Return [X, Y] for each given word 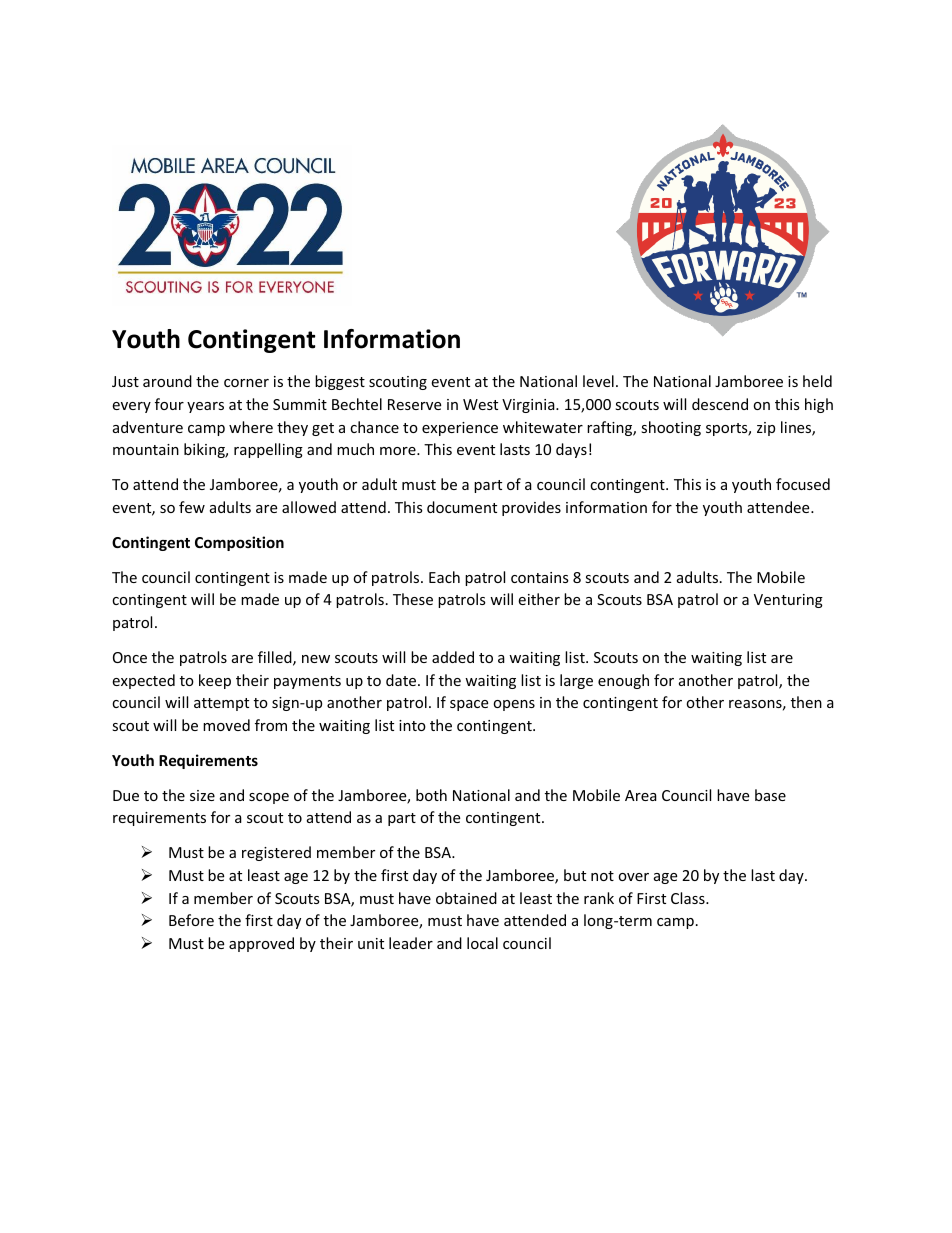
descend [720, 404]
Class [689, 898]
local [482, 943]
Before [191, 920]
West [480, 404]
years [205, 407]
